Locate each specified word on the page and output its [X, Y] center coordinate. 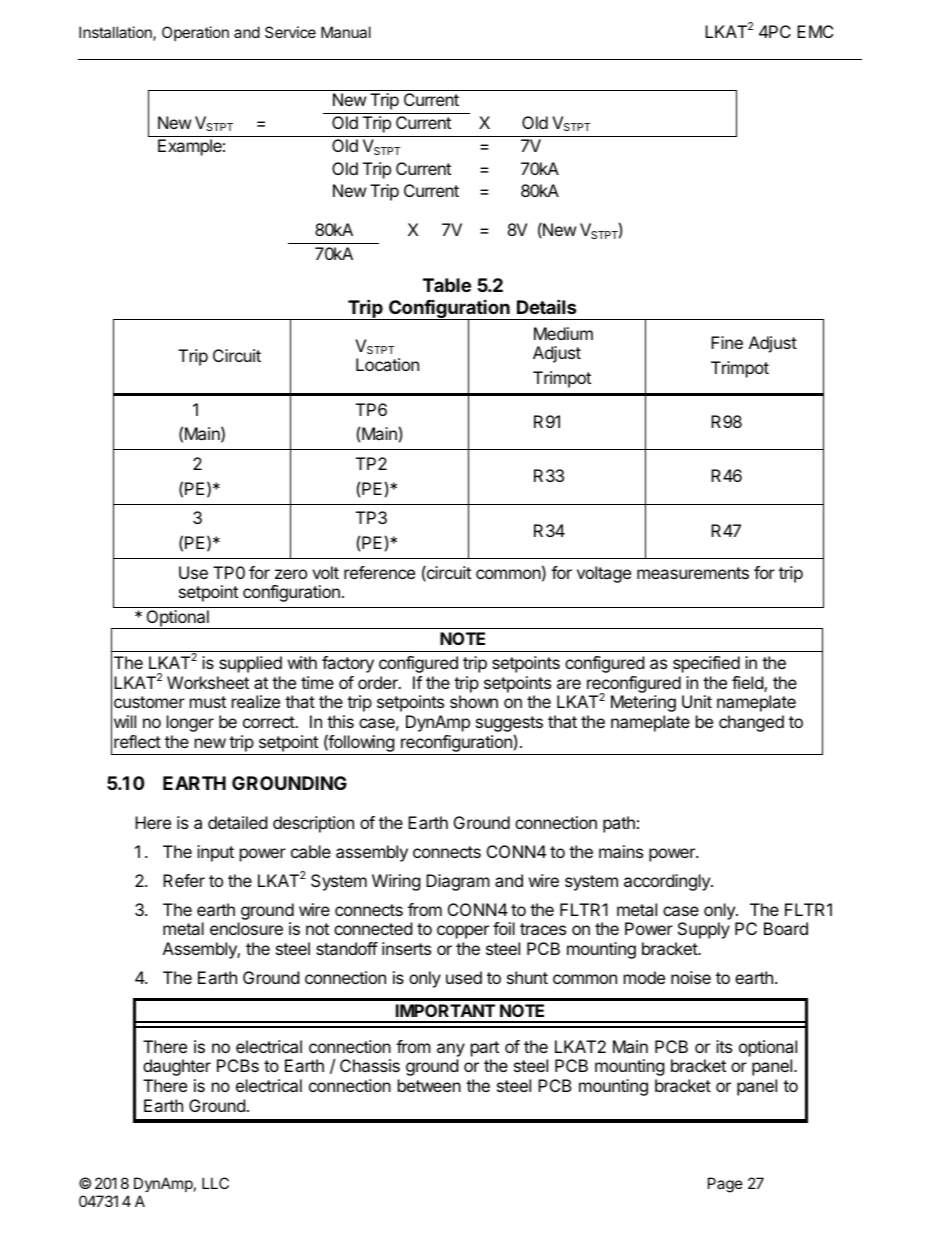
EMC [815, 31]
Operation [195, 33]
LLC [215, 1183]
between [429, 1085]
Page [725, 1185]
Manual [346, 32]
